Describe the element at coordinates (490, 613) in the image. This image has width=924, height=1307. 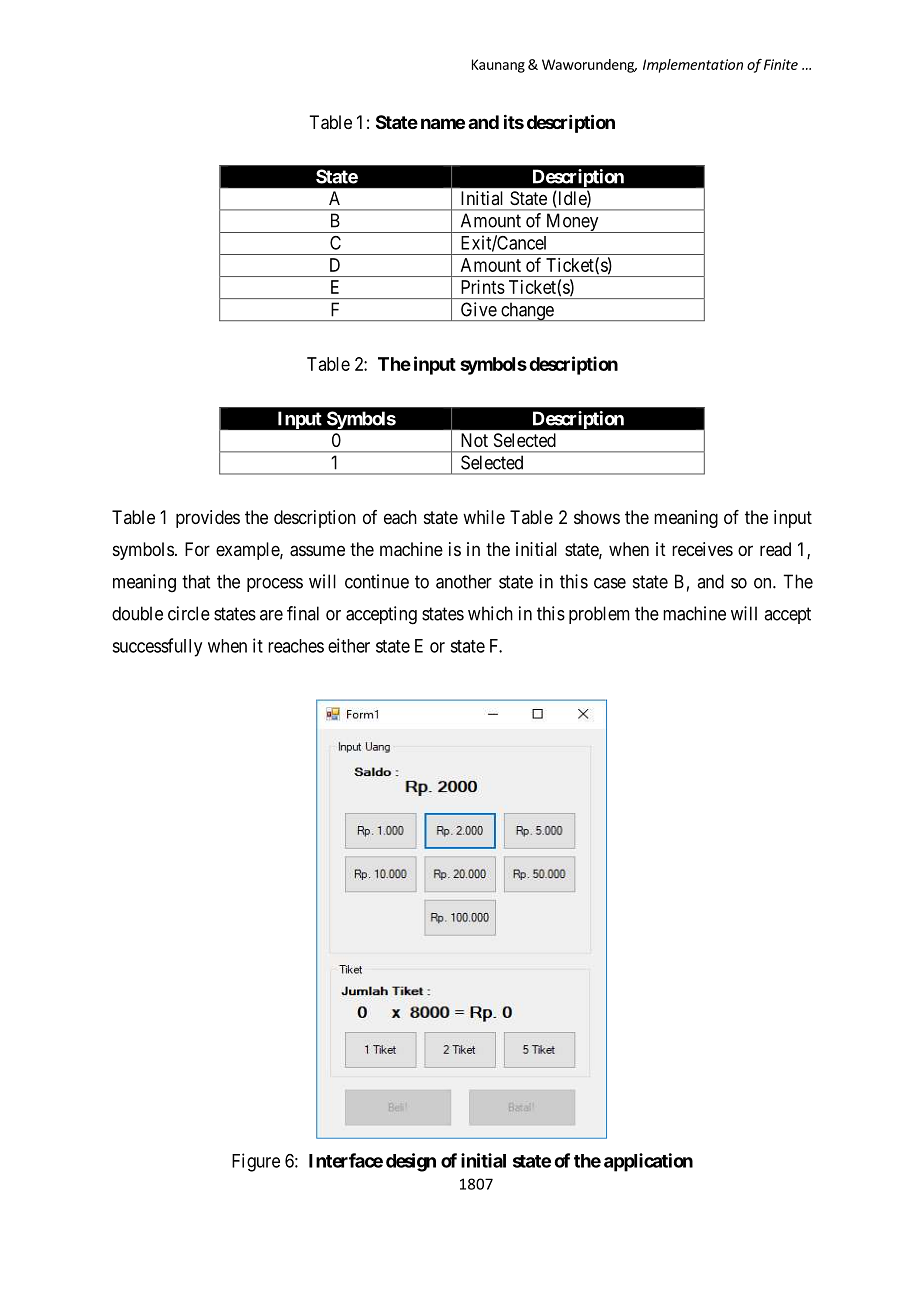
I see `which` at that location.
